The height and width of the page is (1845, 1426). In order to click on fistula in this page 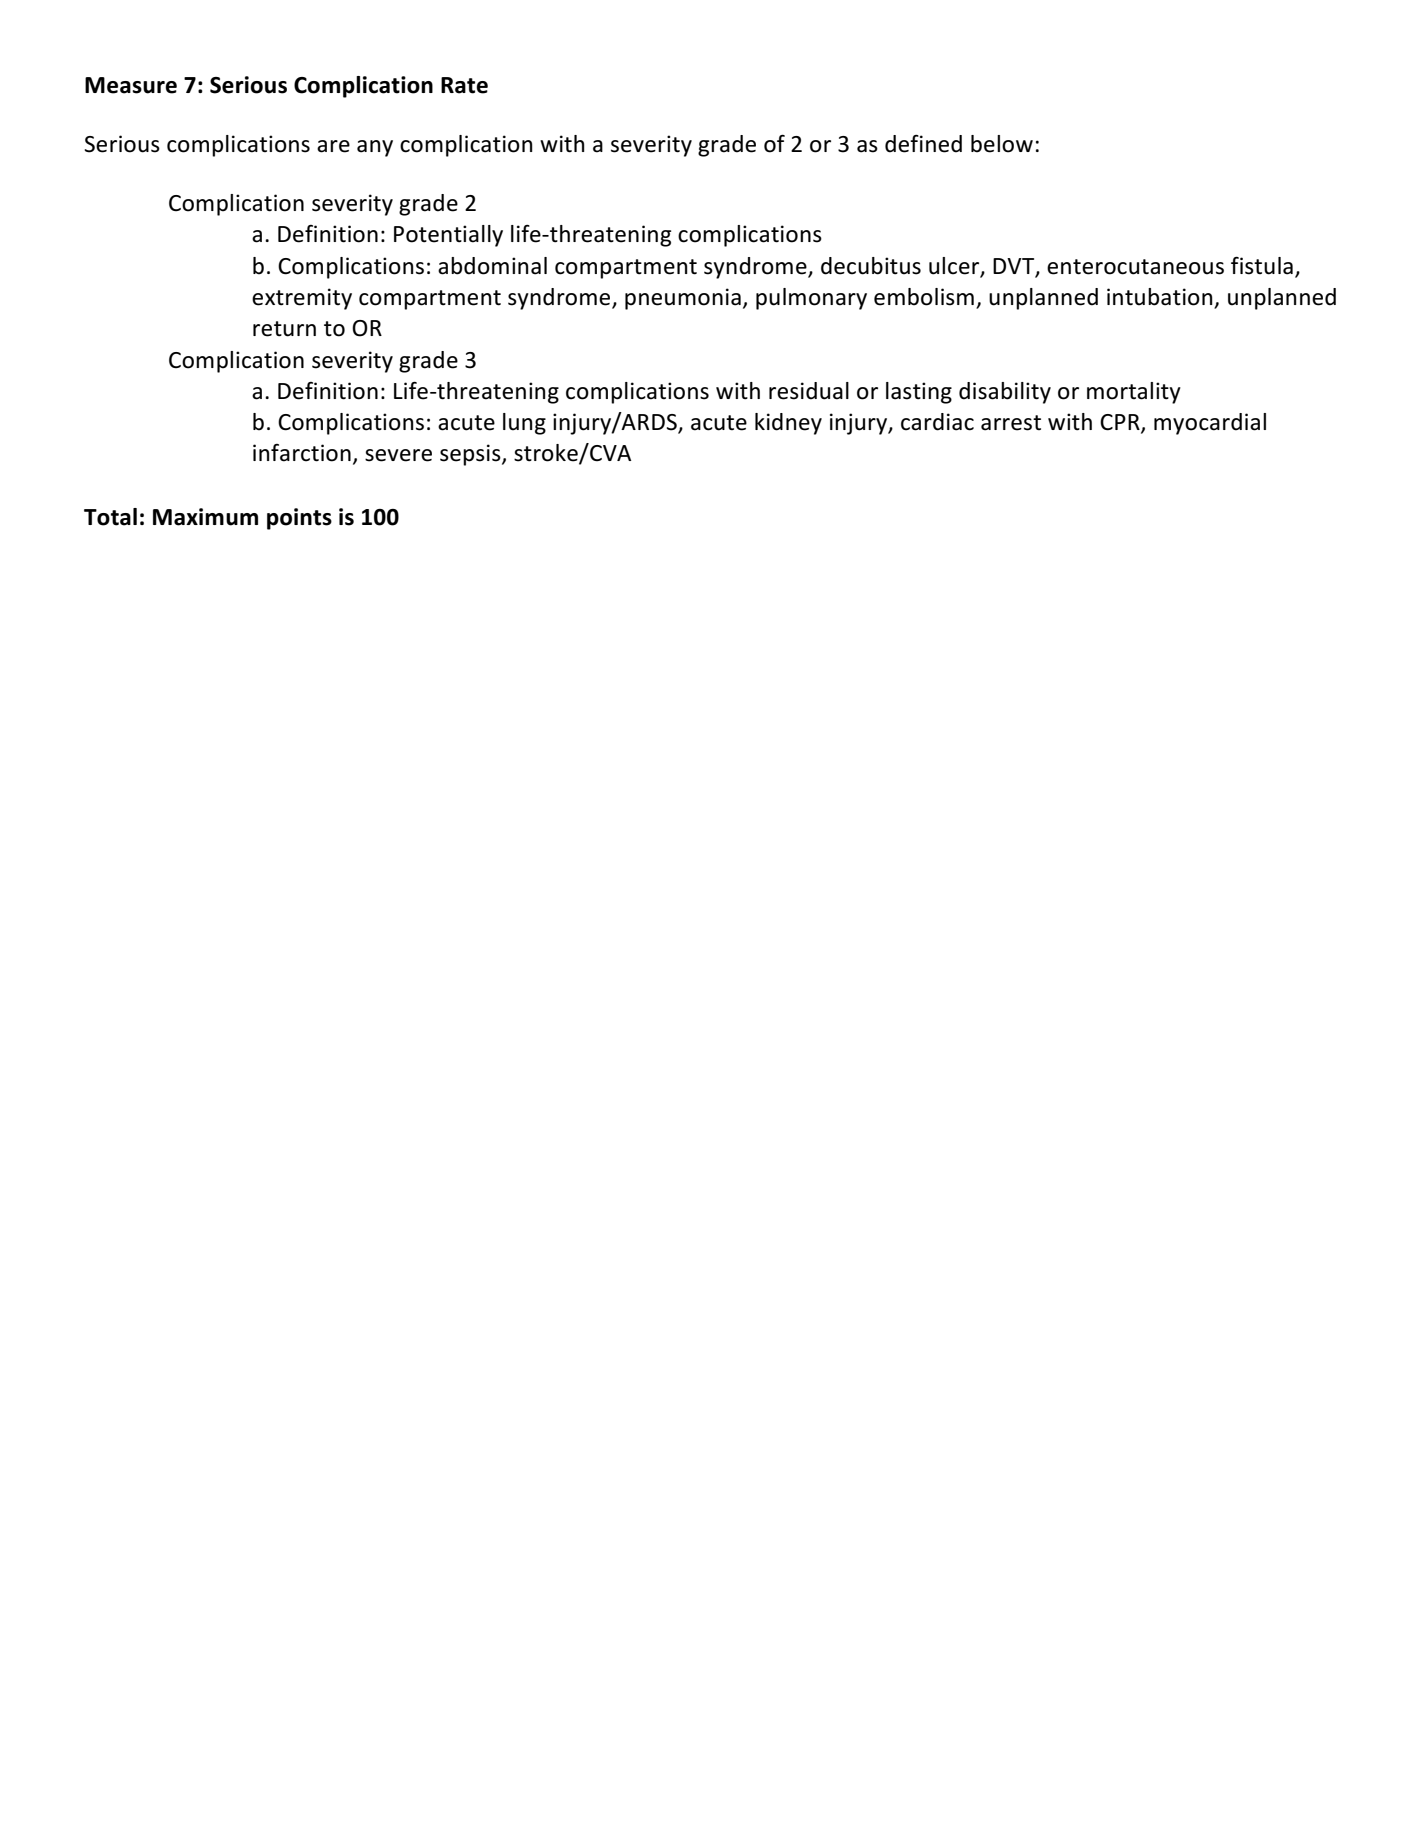, I will do `click(1262, 265)`.
